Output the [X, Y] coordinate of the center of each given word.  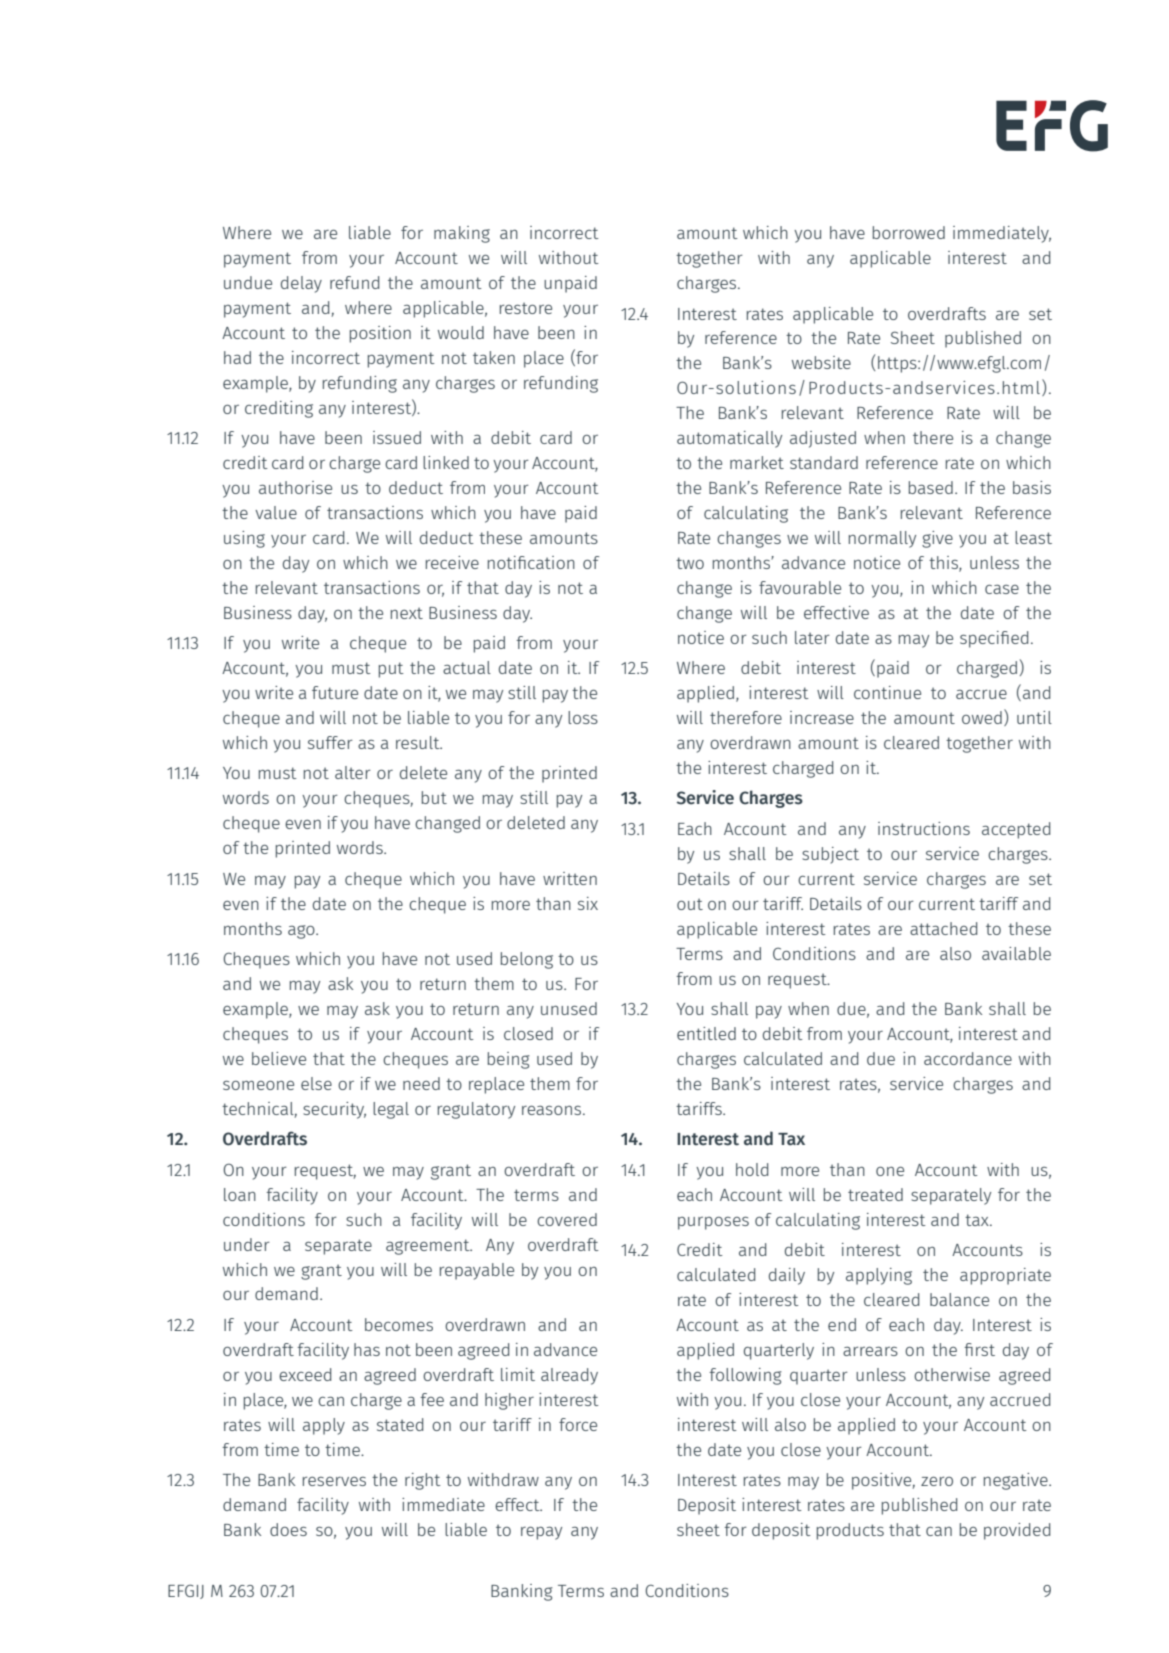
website [821, 362]
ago [302, 932]
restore [526, 308]
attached [943, 928]
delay [301, 284]
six [588, 903]
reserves [334, 1481]
